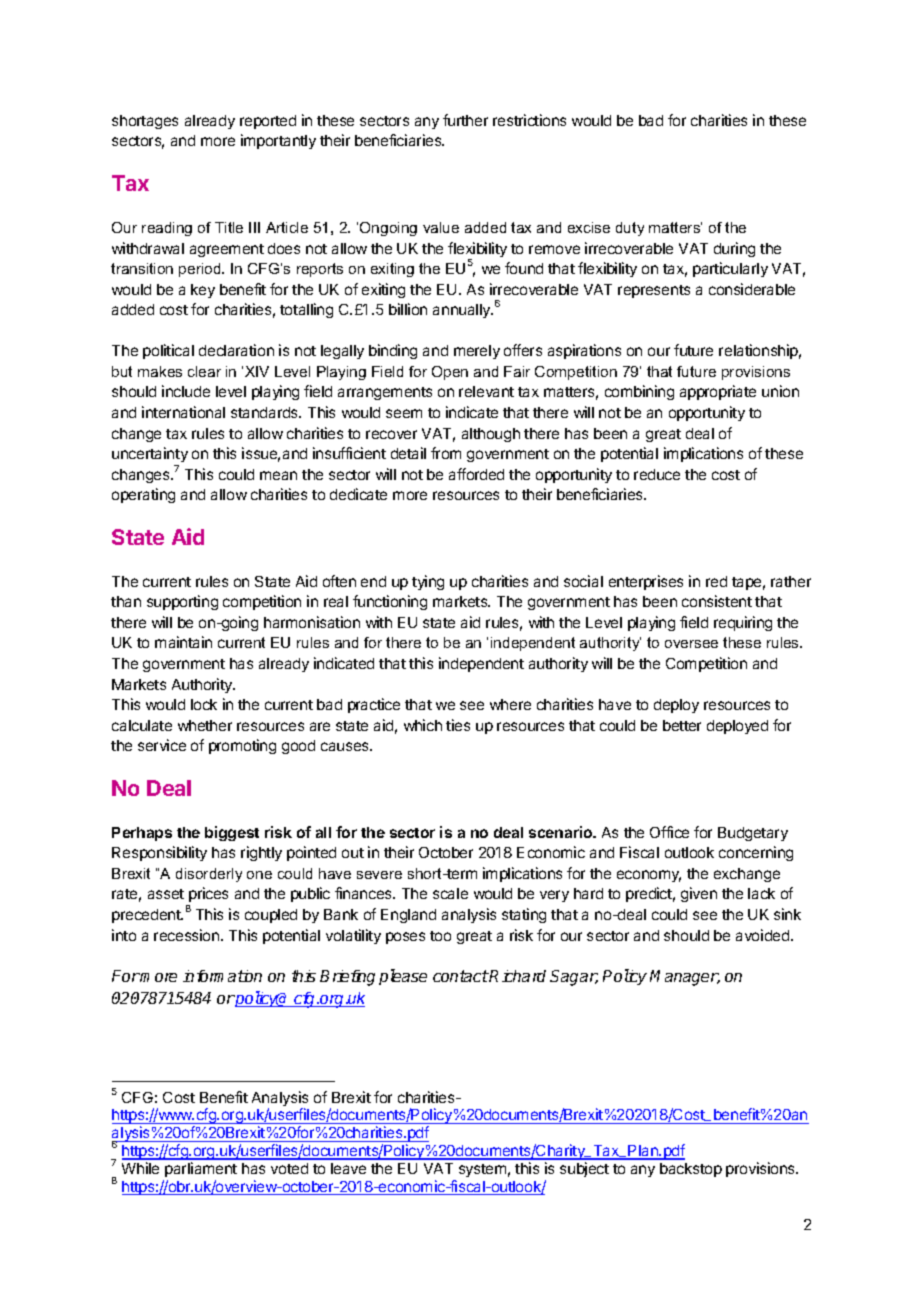 This page has height=1308, width=924. Describe the element at coordinates (140, 1168) in the page. I see `While` at that location.
